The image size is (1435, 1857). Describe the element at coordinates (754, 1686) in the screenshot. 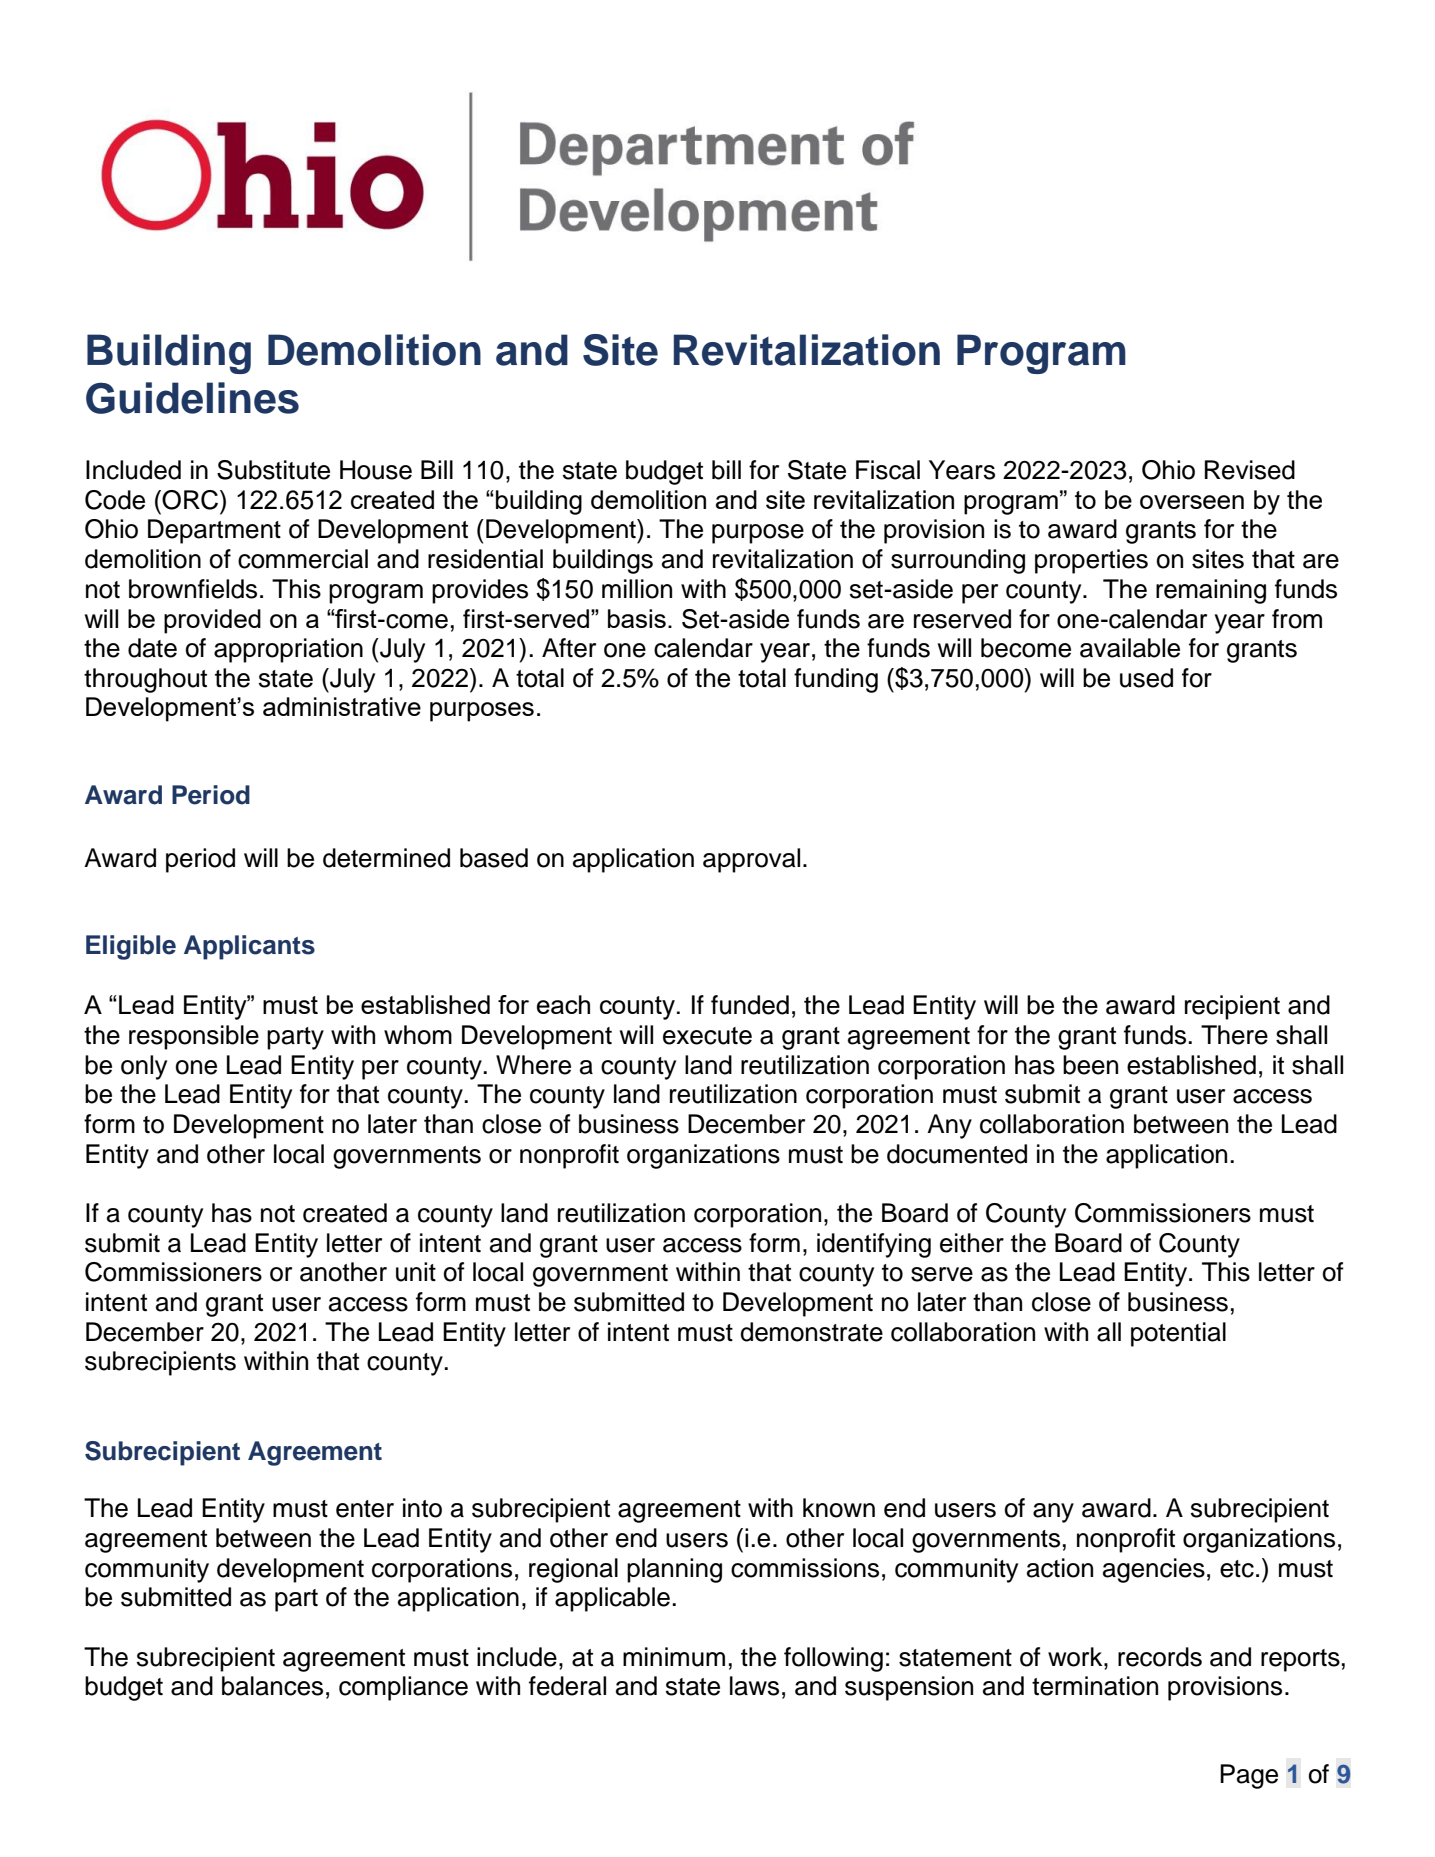

I see `laws` at that location.
